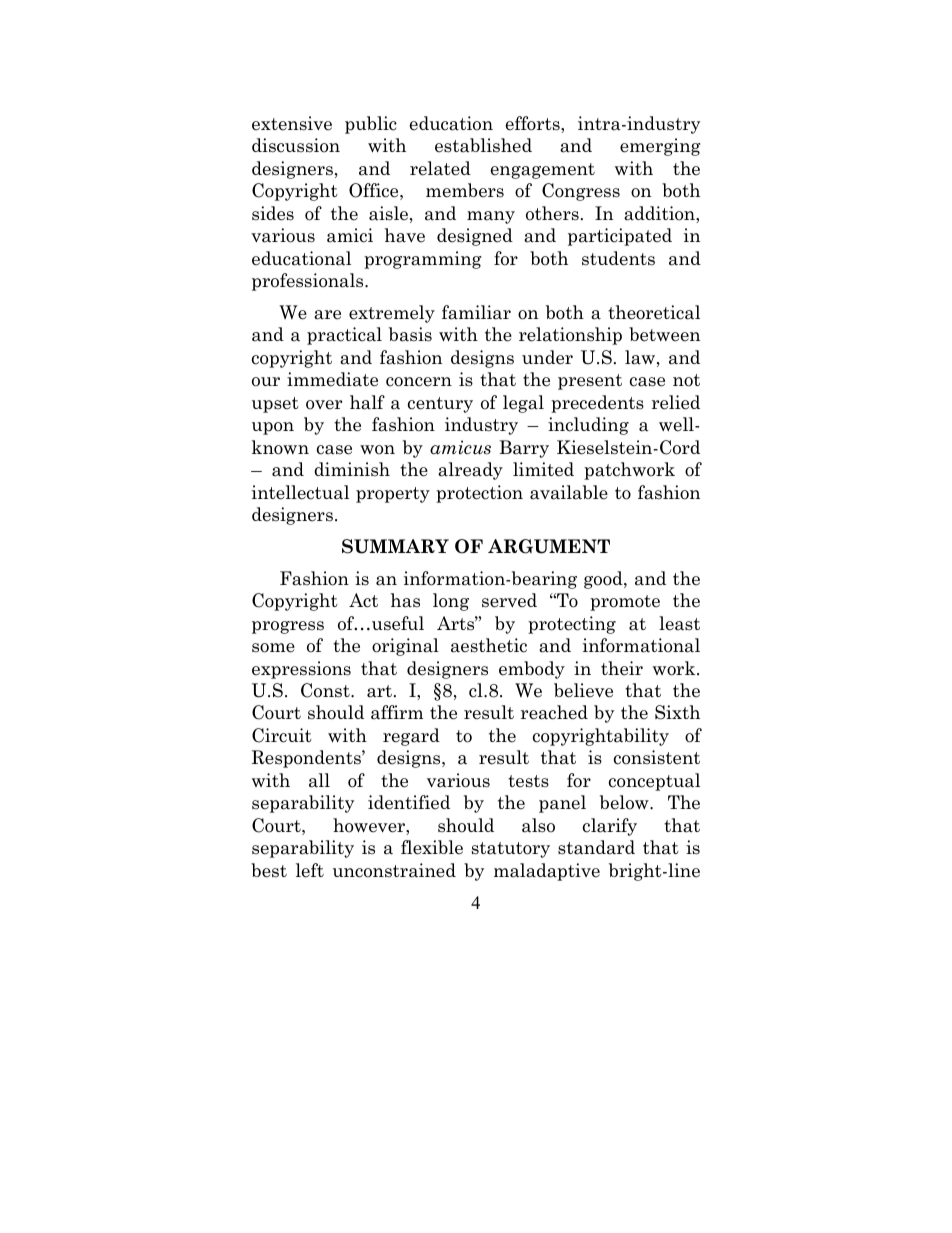  Describe the element at coordinates (625, 603) in the document. I see `promote` at that location.
